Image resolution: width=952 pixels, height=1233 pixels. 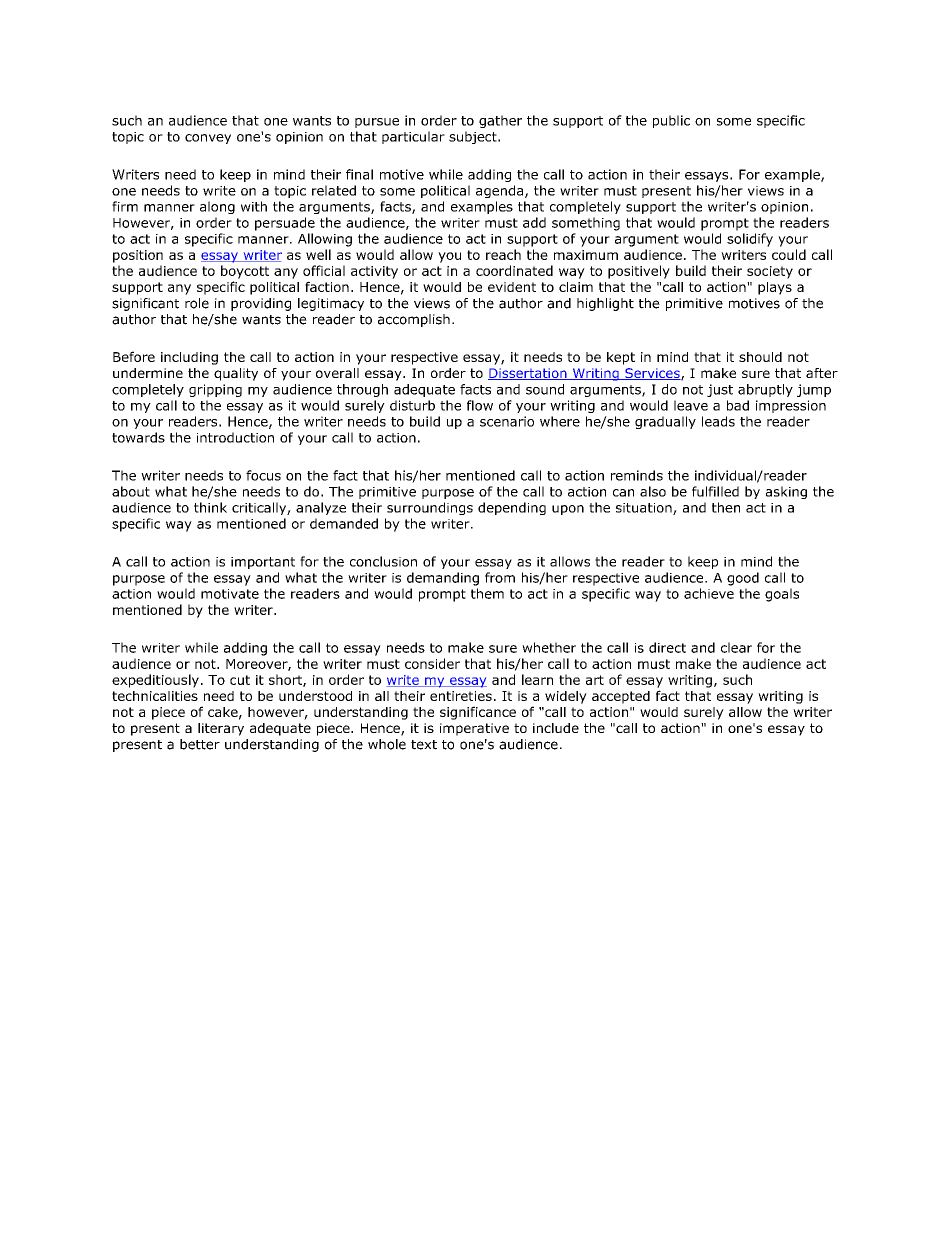 What do you see at coordinates (671, 121) in the document?
I see `public` at bounding box center [671, 121].
